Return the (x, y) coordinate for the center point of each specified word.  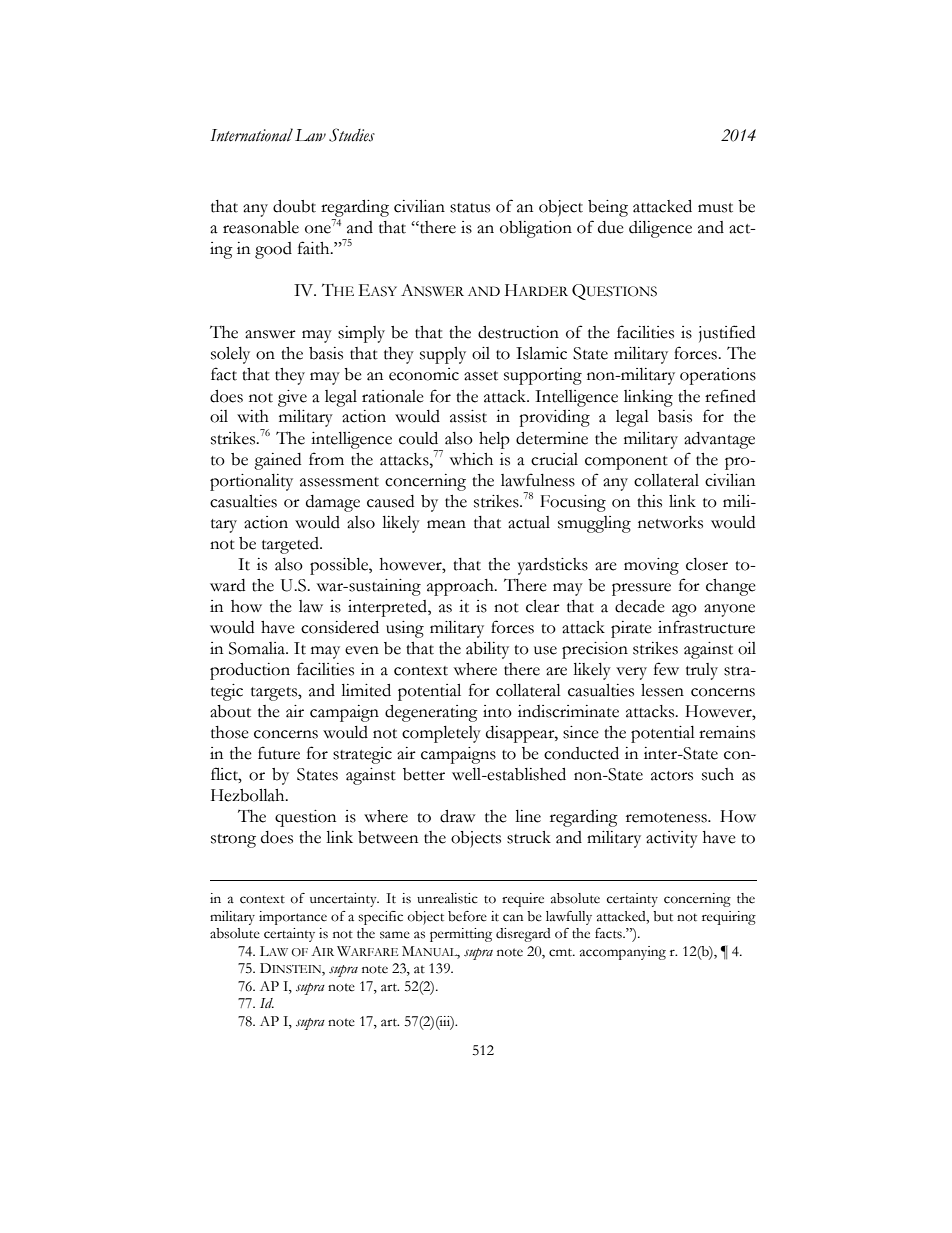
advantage (719, 440)
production (250, 671)
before (467, 916)
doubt (294, 206)
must (715, 208)
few (666, 669)
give (292, 398)
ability (487, 650)
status (470, 208)
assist (468, 416)
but (663, 916)
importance (293, 918)
